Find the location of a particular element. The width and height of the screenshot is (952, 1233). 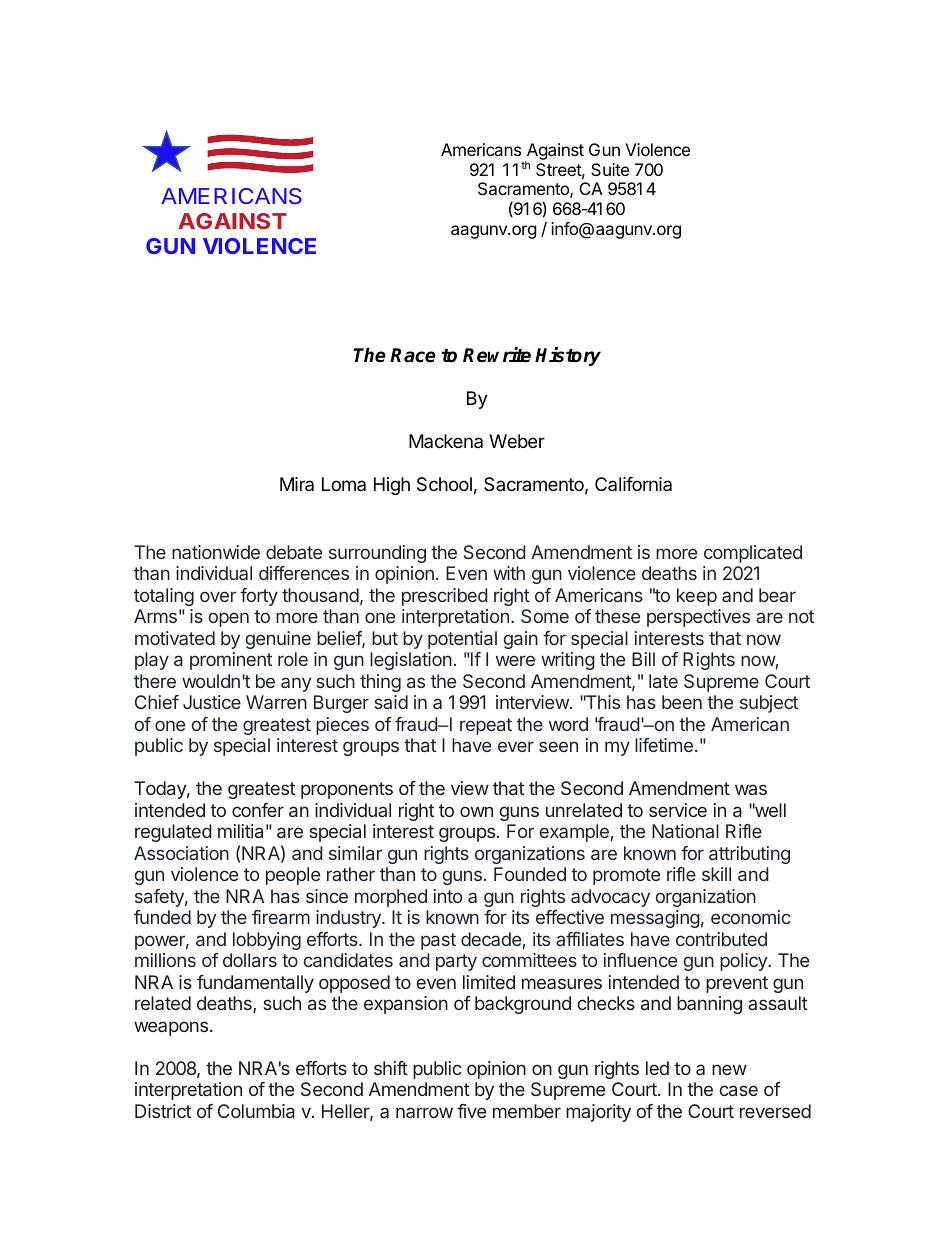

Columbia is located at coordinates (256, 1111).
